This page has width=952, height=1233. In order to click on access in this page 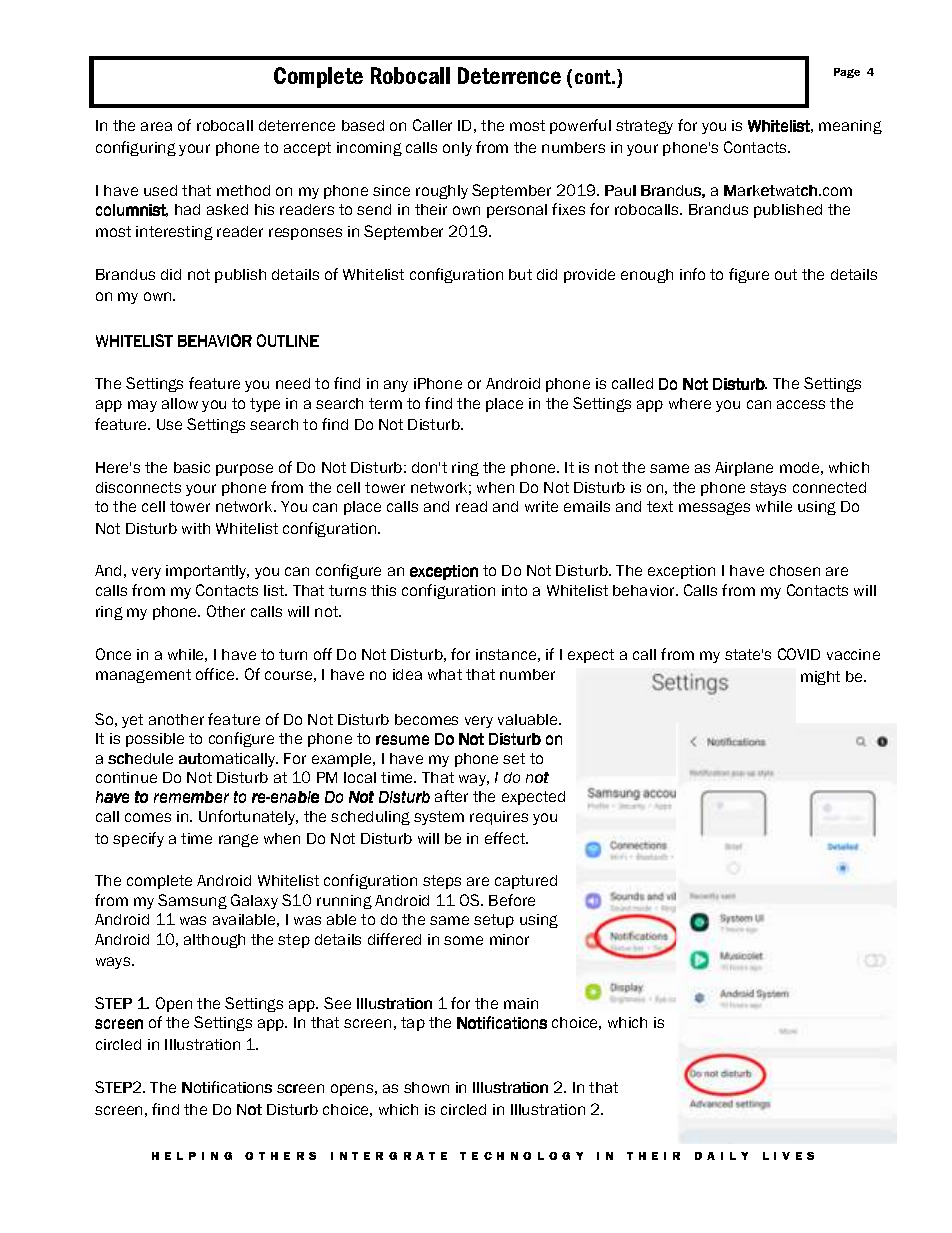, I will do `click(801, 404)`.
